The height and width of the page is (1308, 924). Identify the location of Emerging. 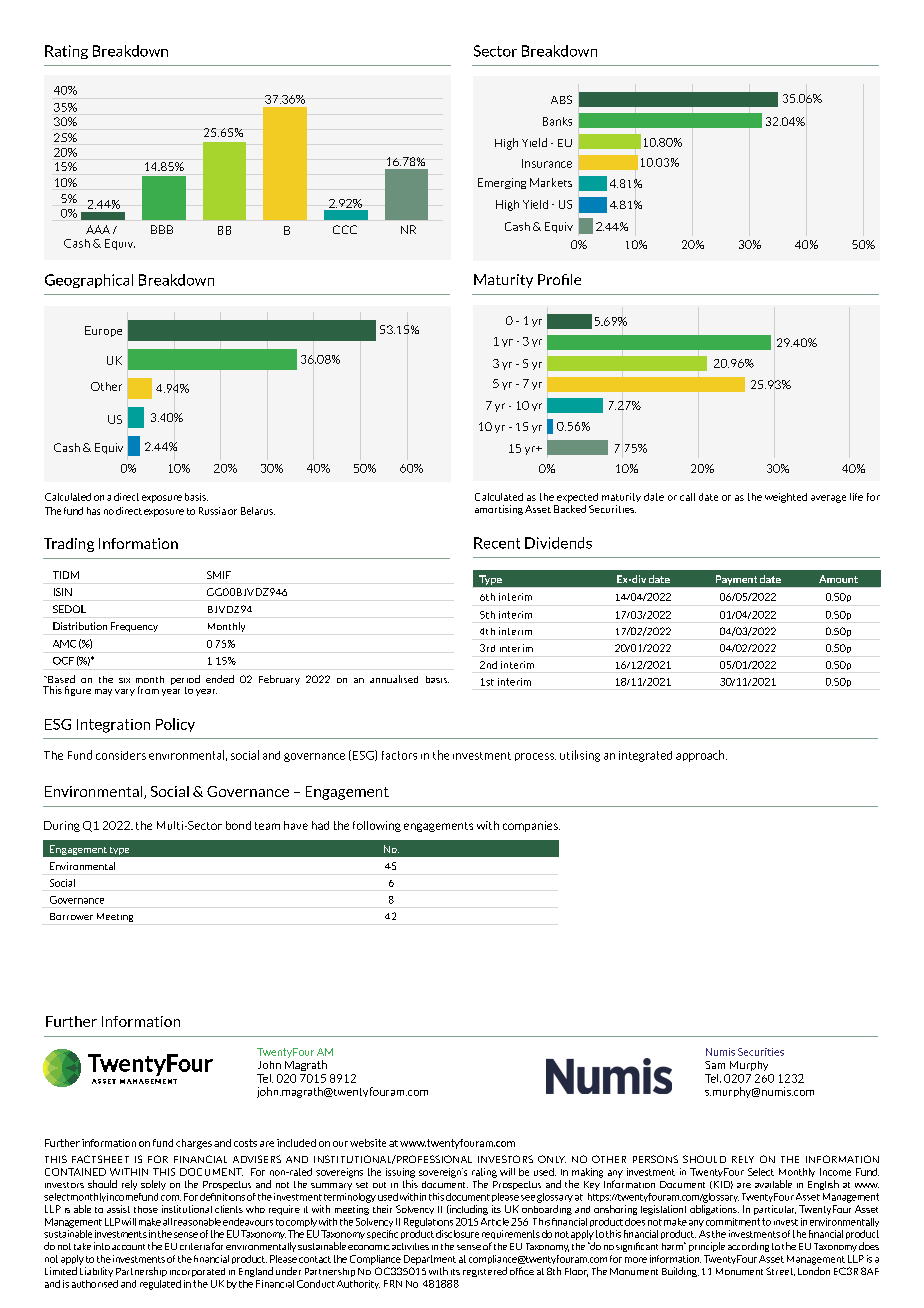
(502, 183).
